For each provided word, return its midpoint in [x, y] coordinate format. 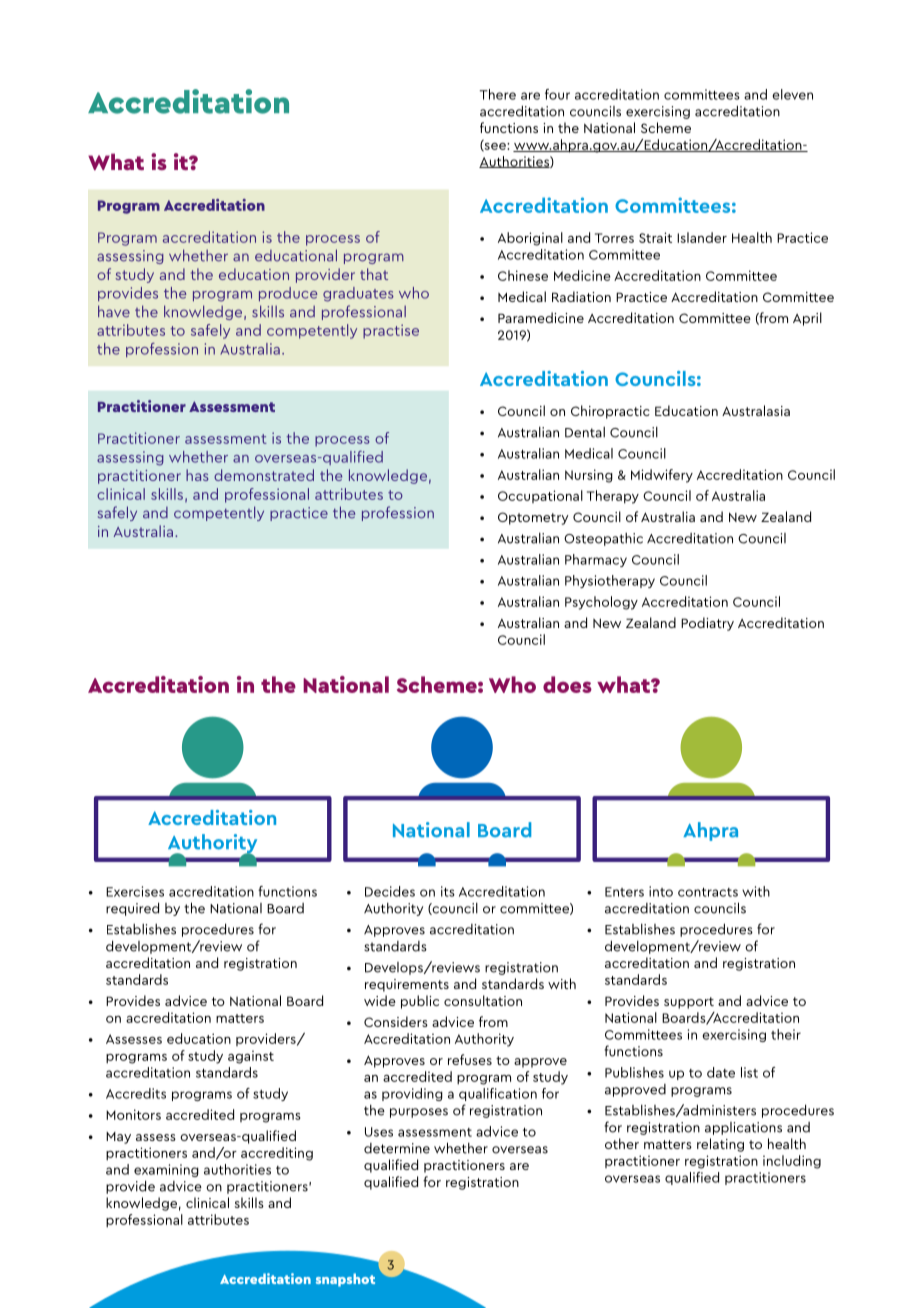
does [567, 684]
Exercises [135, 891]
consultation [483, 1000]
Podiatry [707, 624]
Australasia [756, 410]
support [689, 1003]
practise [391, 331]
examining [166, 1170]
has [197, 475]
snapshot [345, 1280]
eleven [792, 94]
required [132, 909]
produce [288, 294]
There [498, 94]
